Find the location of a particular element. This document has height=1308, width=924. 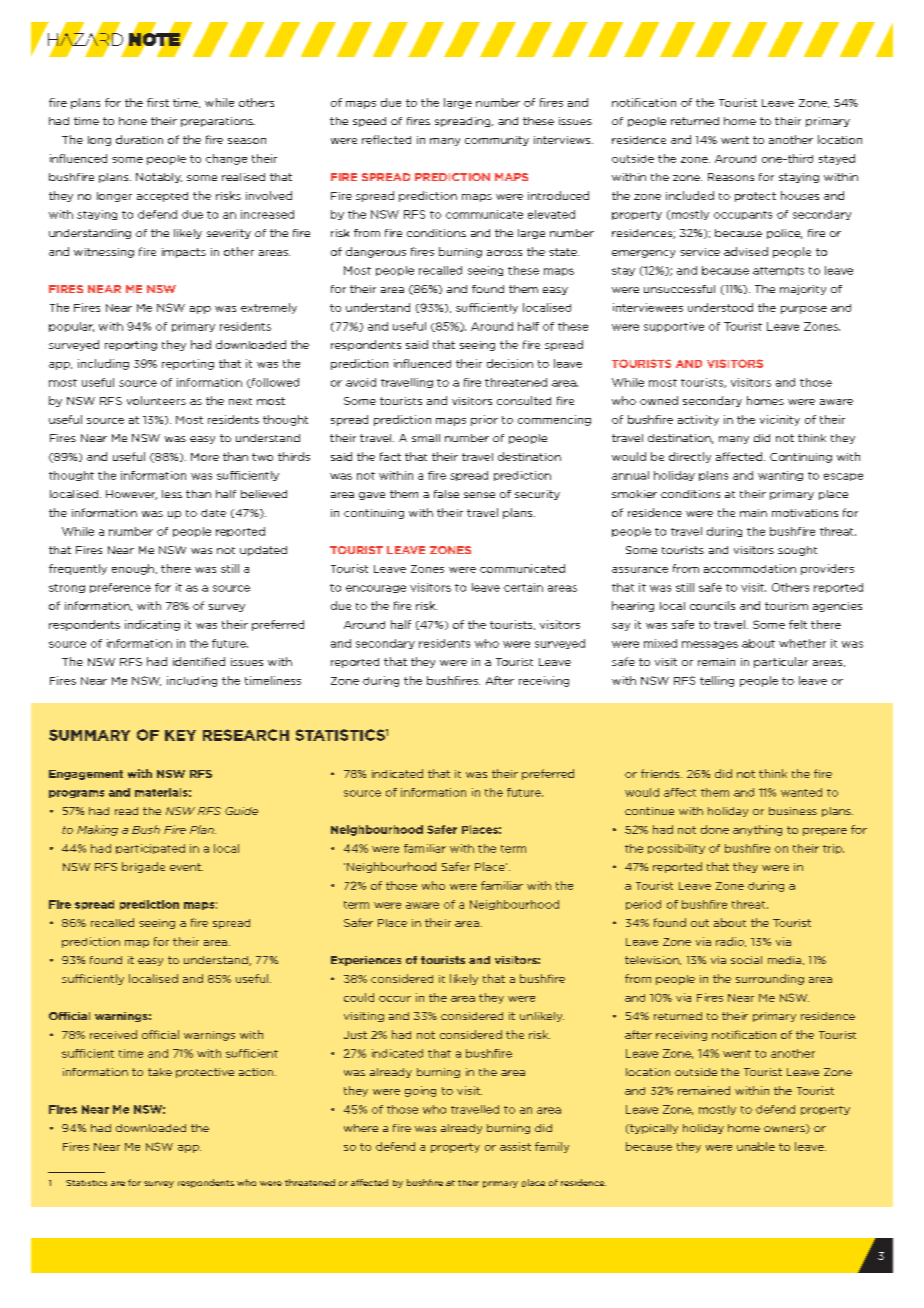

community is located at coordinates (497, 141).
